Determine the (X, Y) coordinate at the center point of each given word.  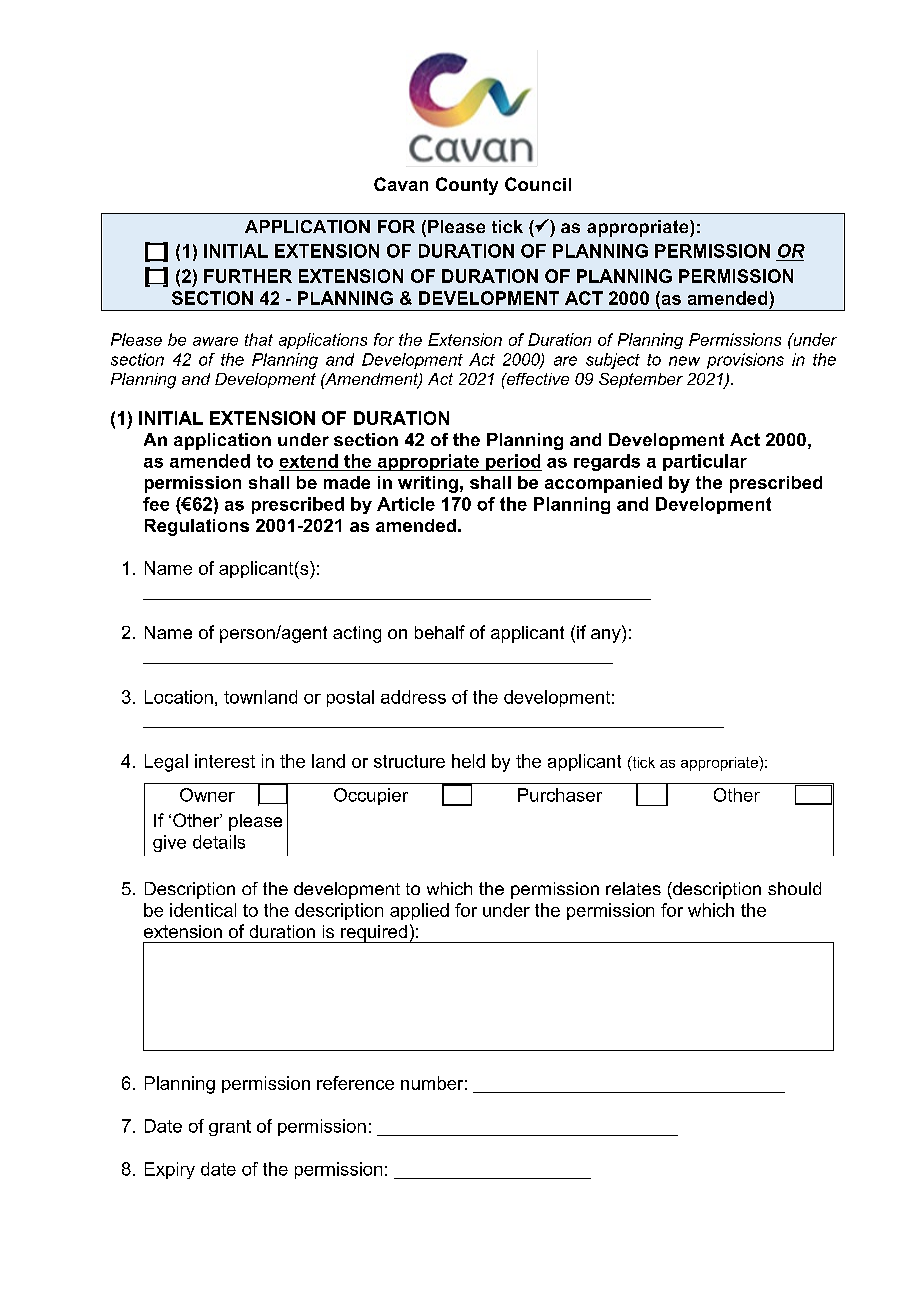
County (467, 186)
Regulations (197, 527)
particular (705, 462)
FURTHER (248, 276)
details (219, 842)
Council (538, 184)
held (468, 761)
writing (428, 484)
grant (230, 1128)
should (794, 888)
